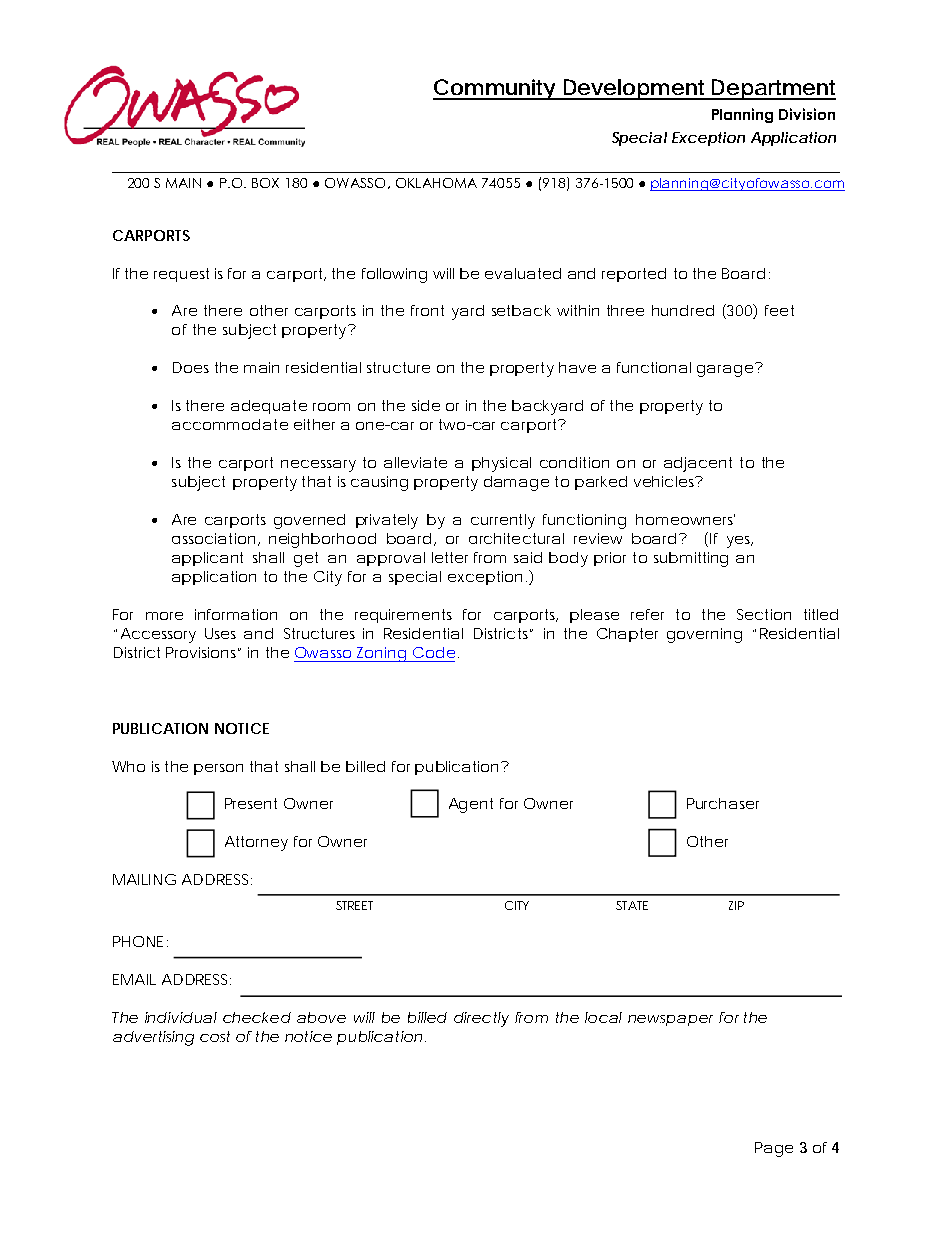 Image resolution: width=952 pixels, height=1233 pixels. What do you see at coordinates (236, 614) in the page?
I see `information` at bounding box center [236, 614].
